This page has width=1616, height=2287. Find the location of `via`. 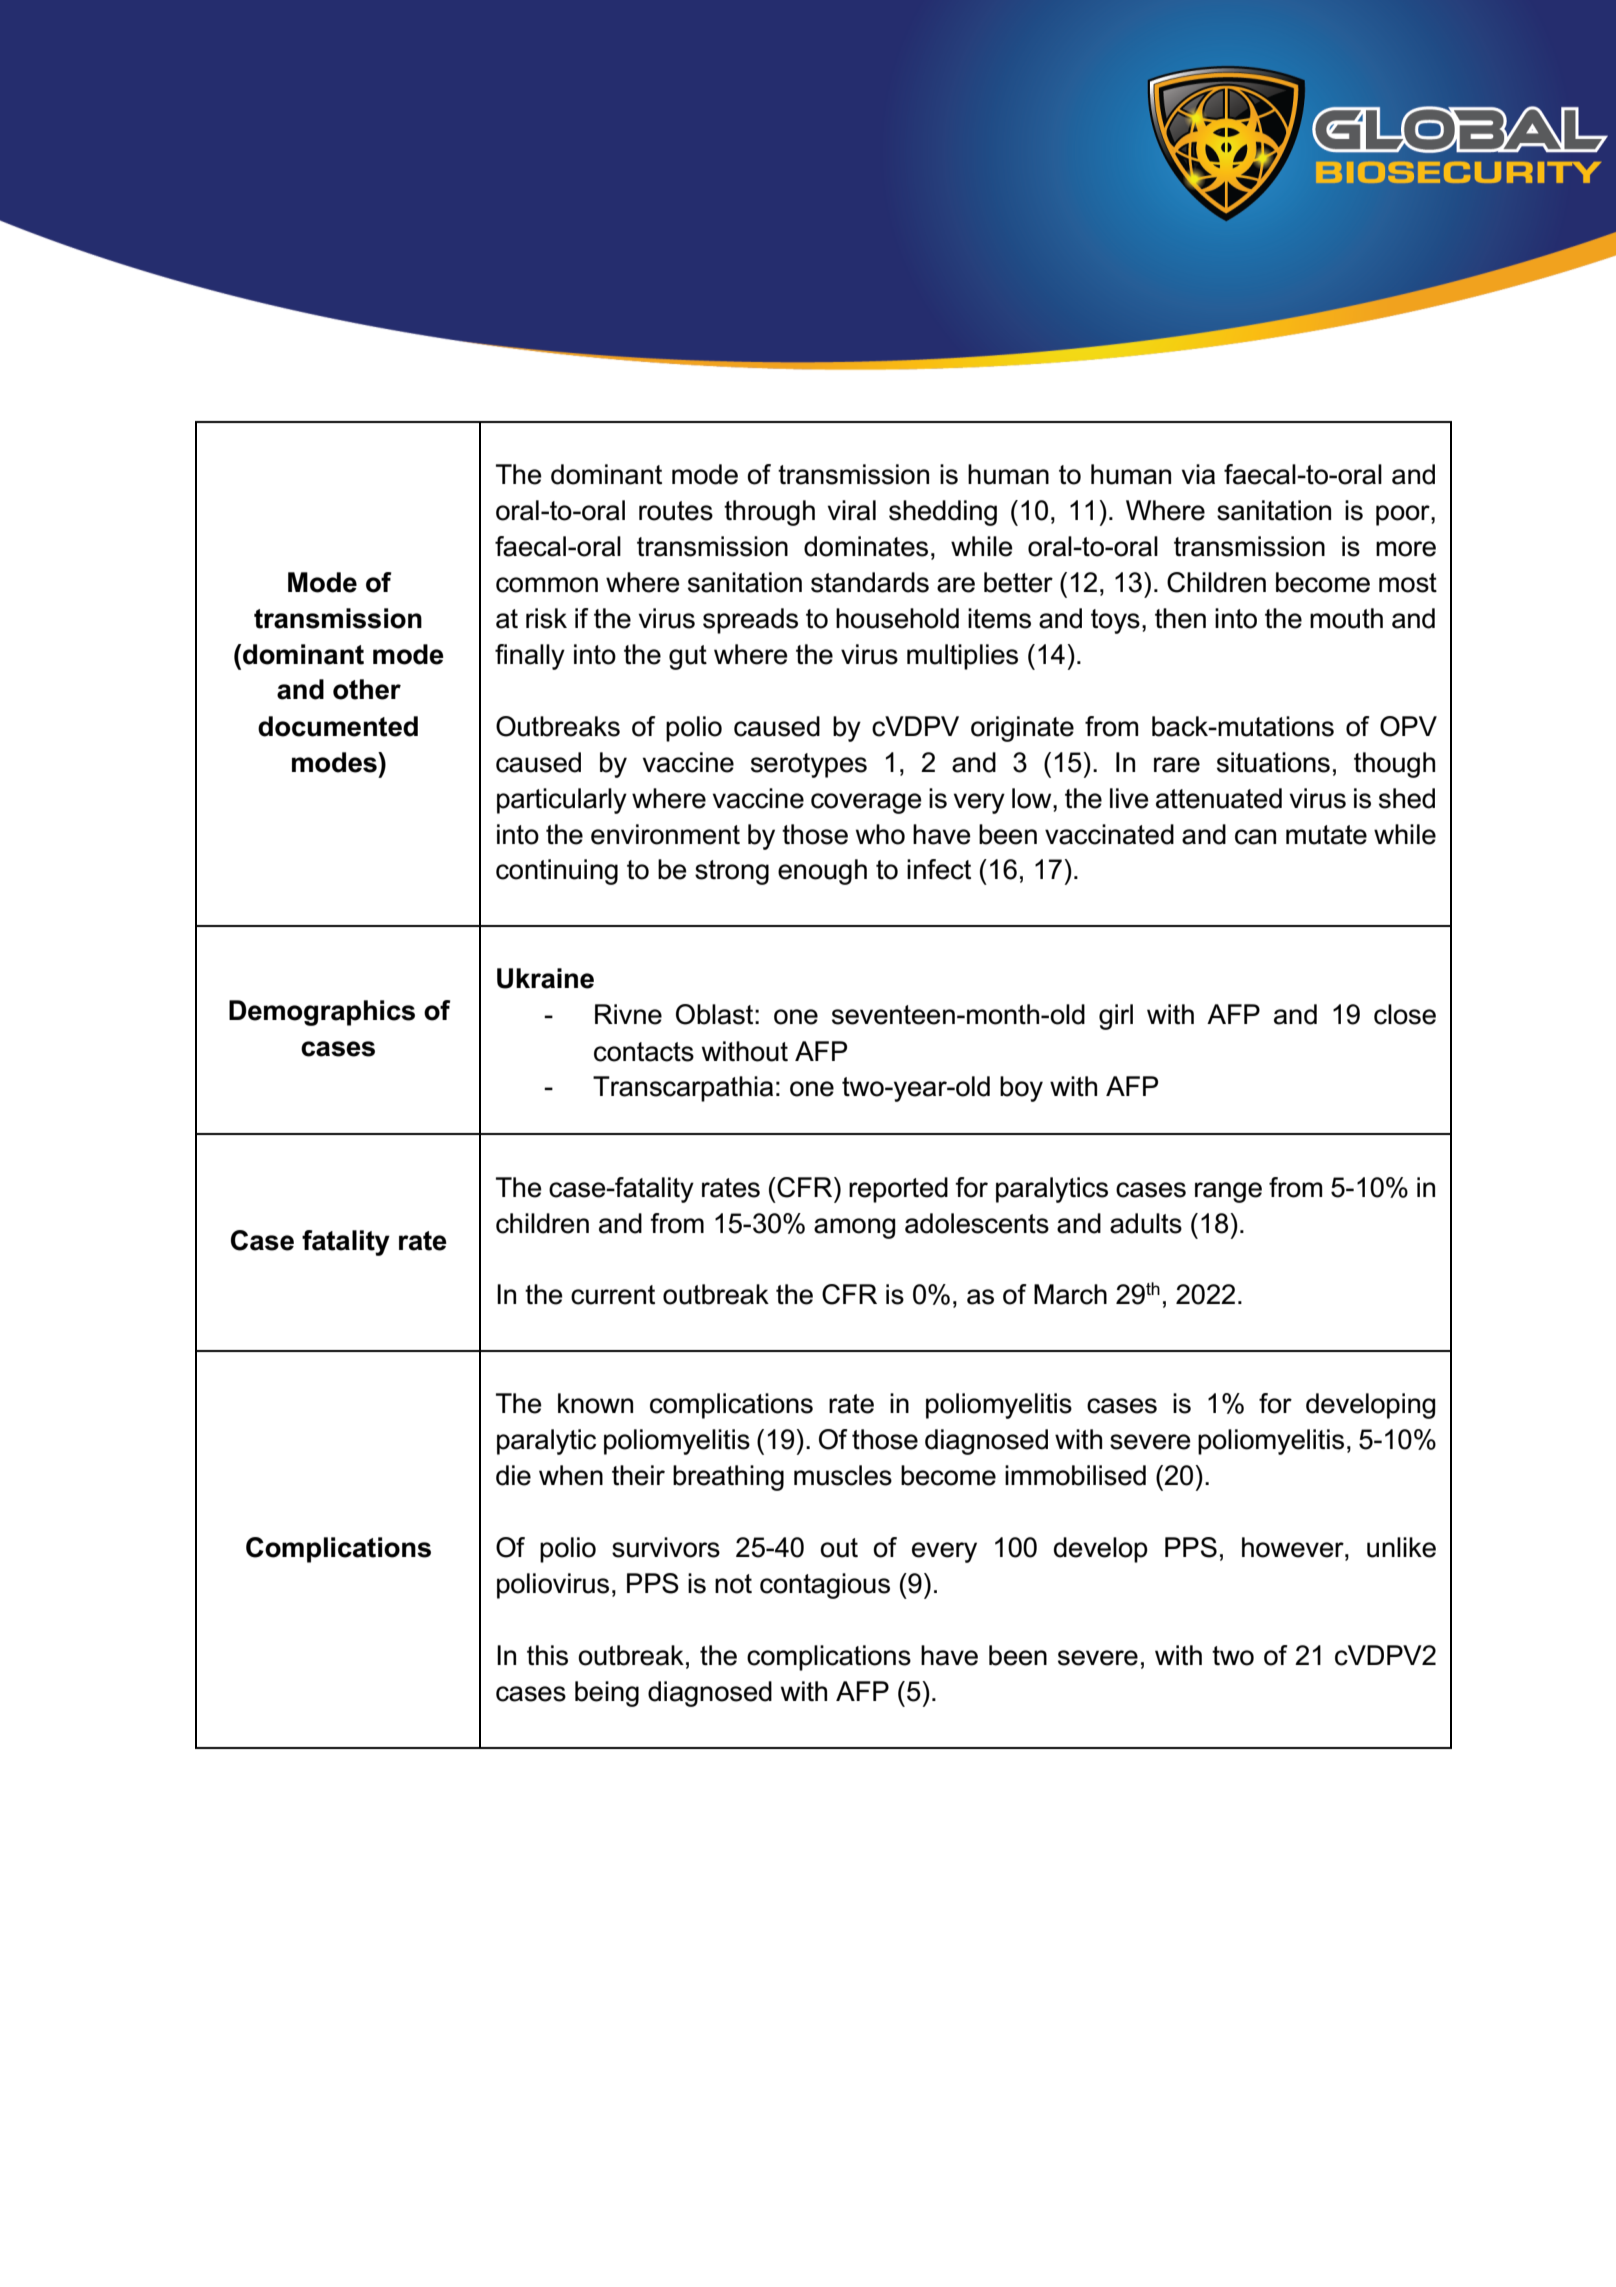

via is located at coordinates (1198, 474).
